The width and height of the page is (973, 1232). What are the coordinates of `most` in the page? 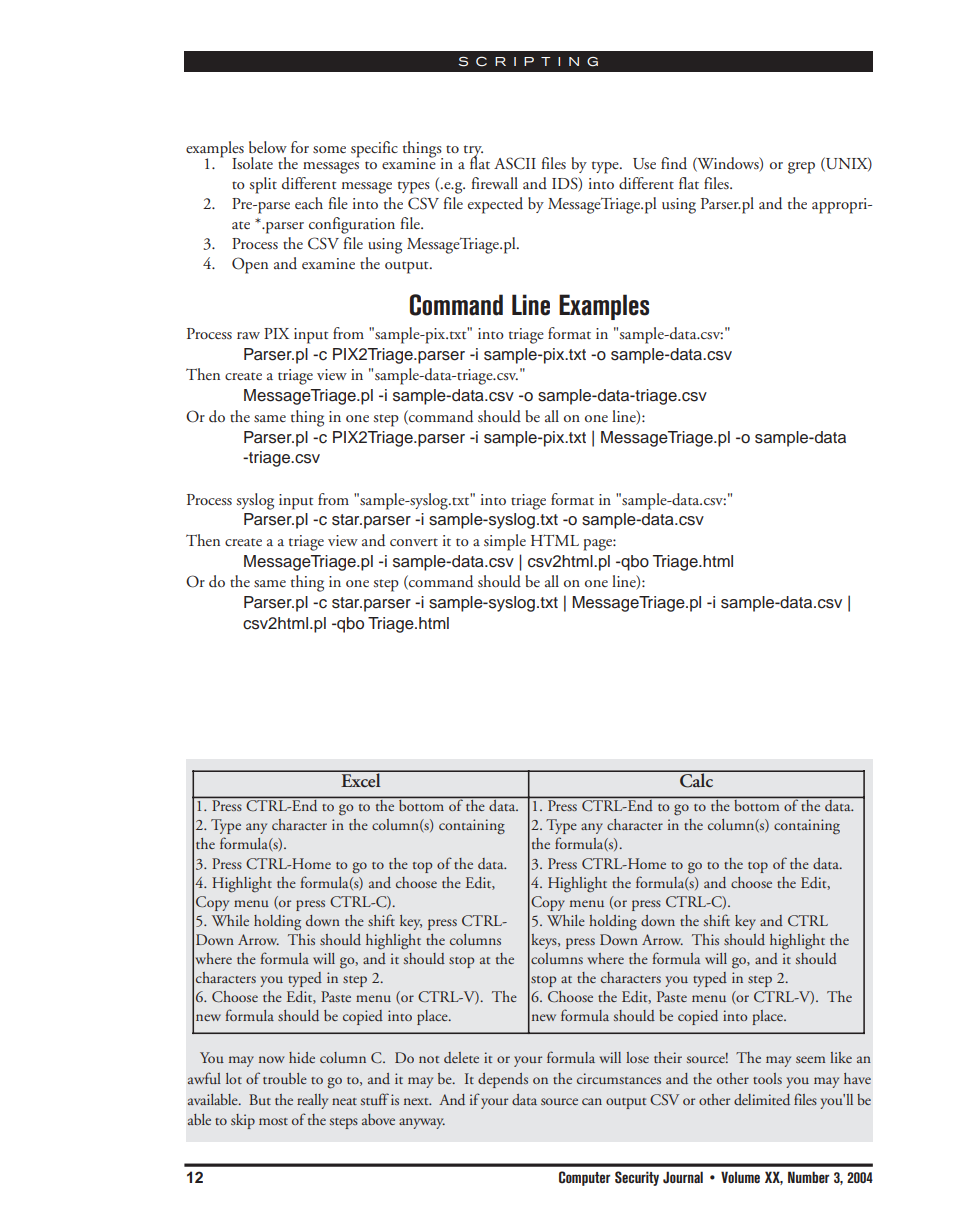 It's located at (273, 1121).
